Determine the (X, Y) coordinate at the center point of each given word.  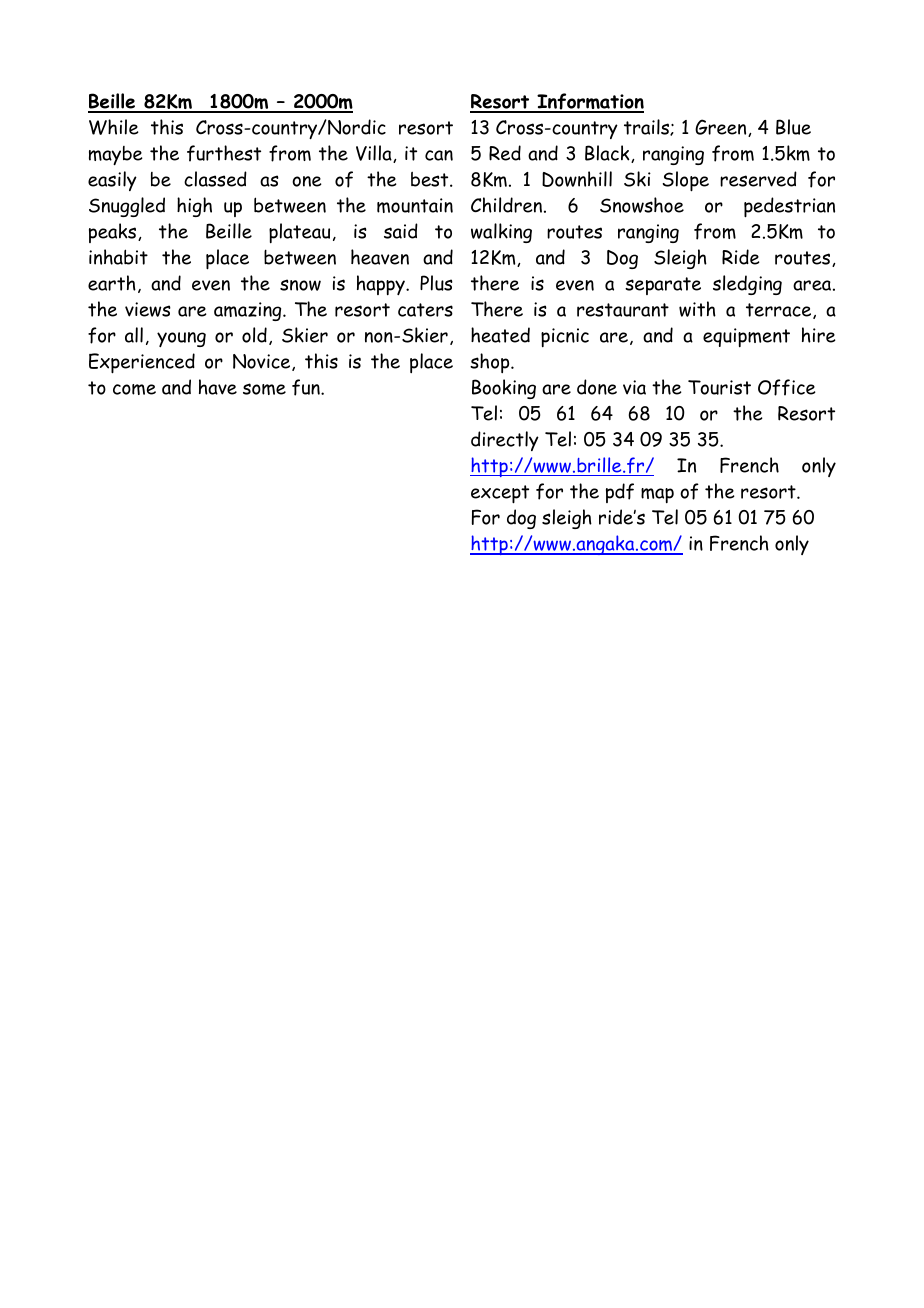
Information (589, 102)
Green (722, 128)
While (114, 127)
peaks (114, 233)
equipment (746, 337)
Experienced (142, 363)
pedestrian (789, 207)
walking (501, 233)
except (500, 494)
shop (491, 363)
